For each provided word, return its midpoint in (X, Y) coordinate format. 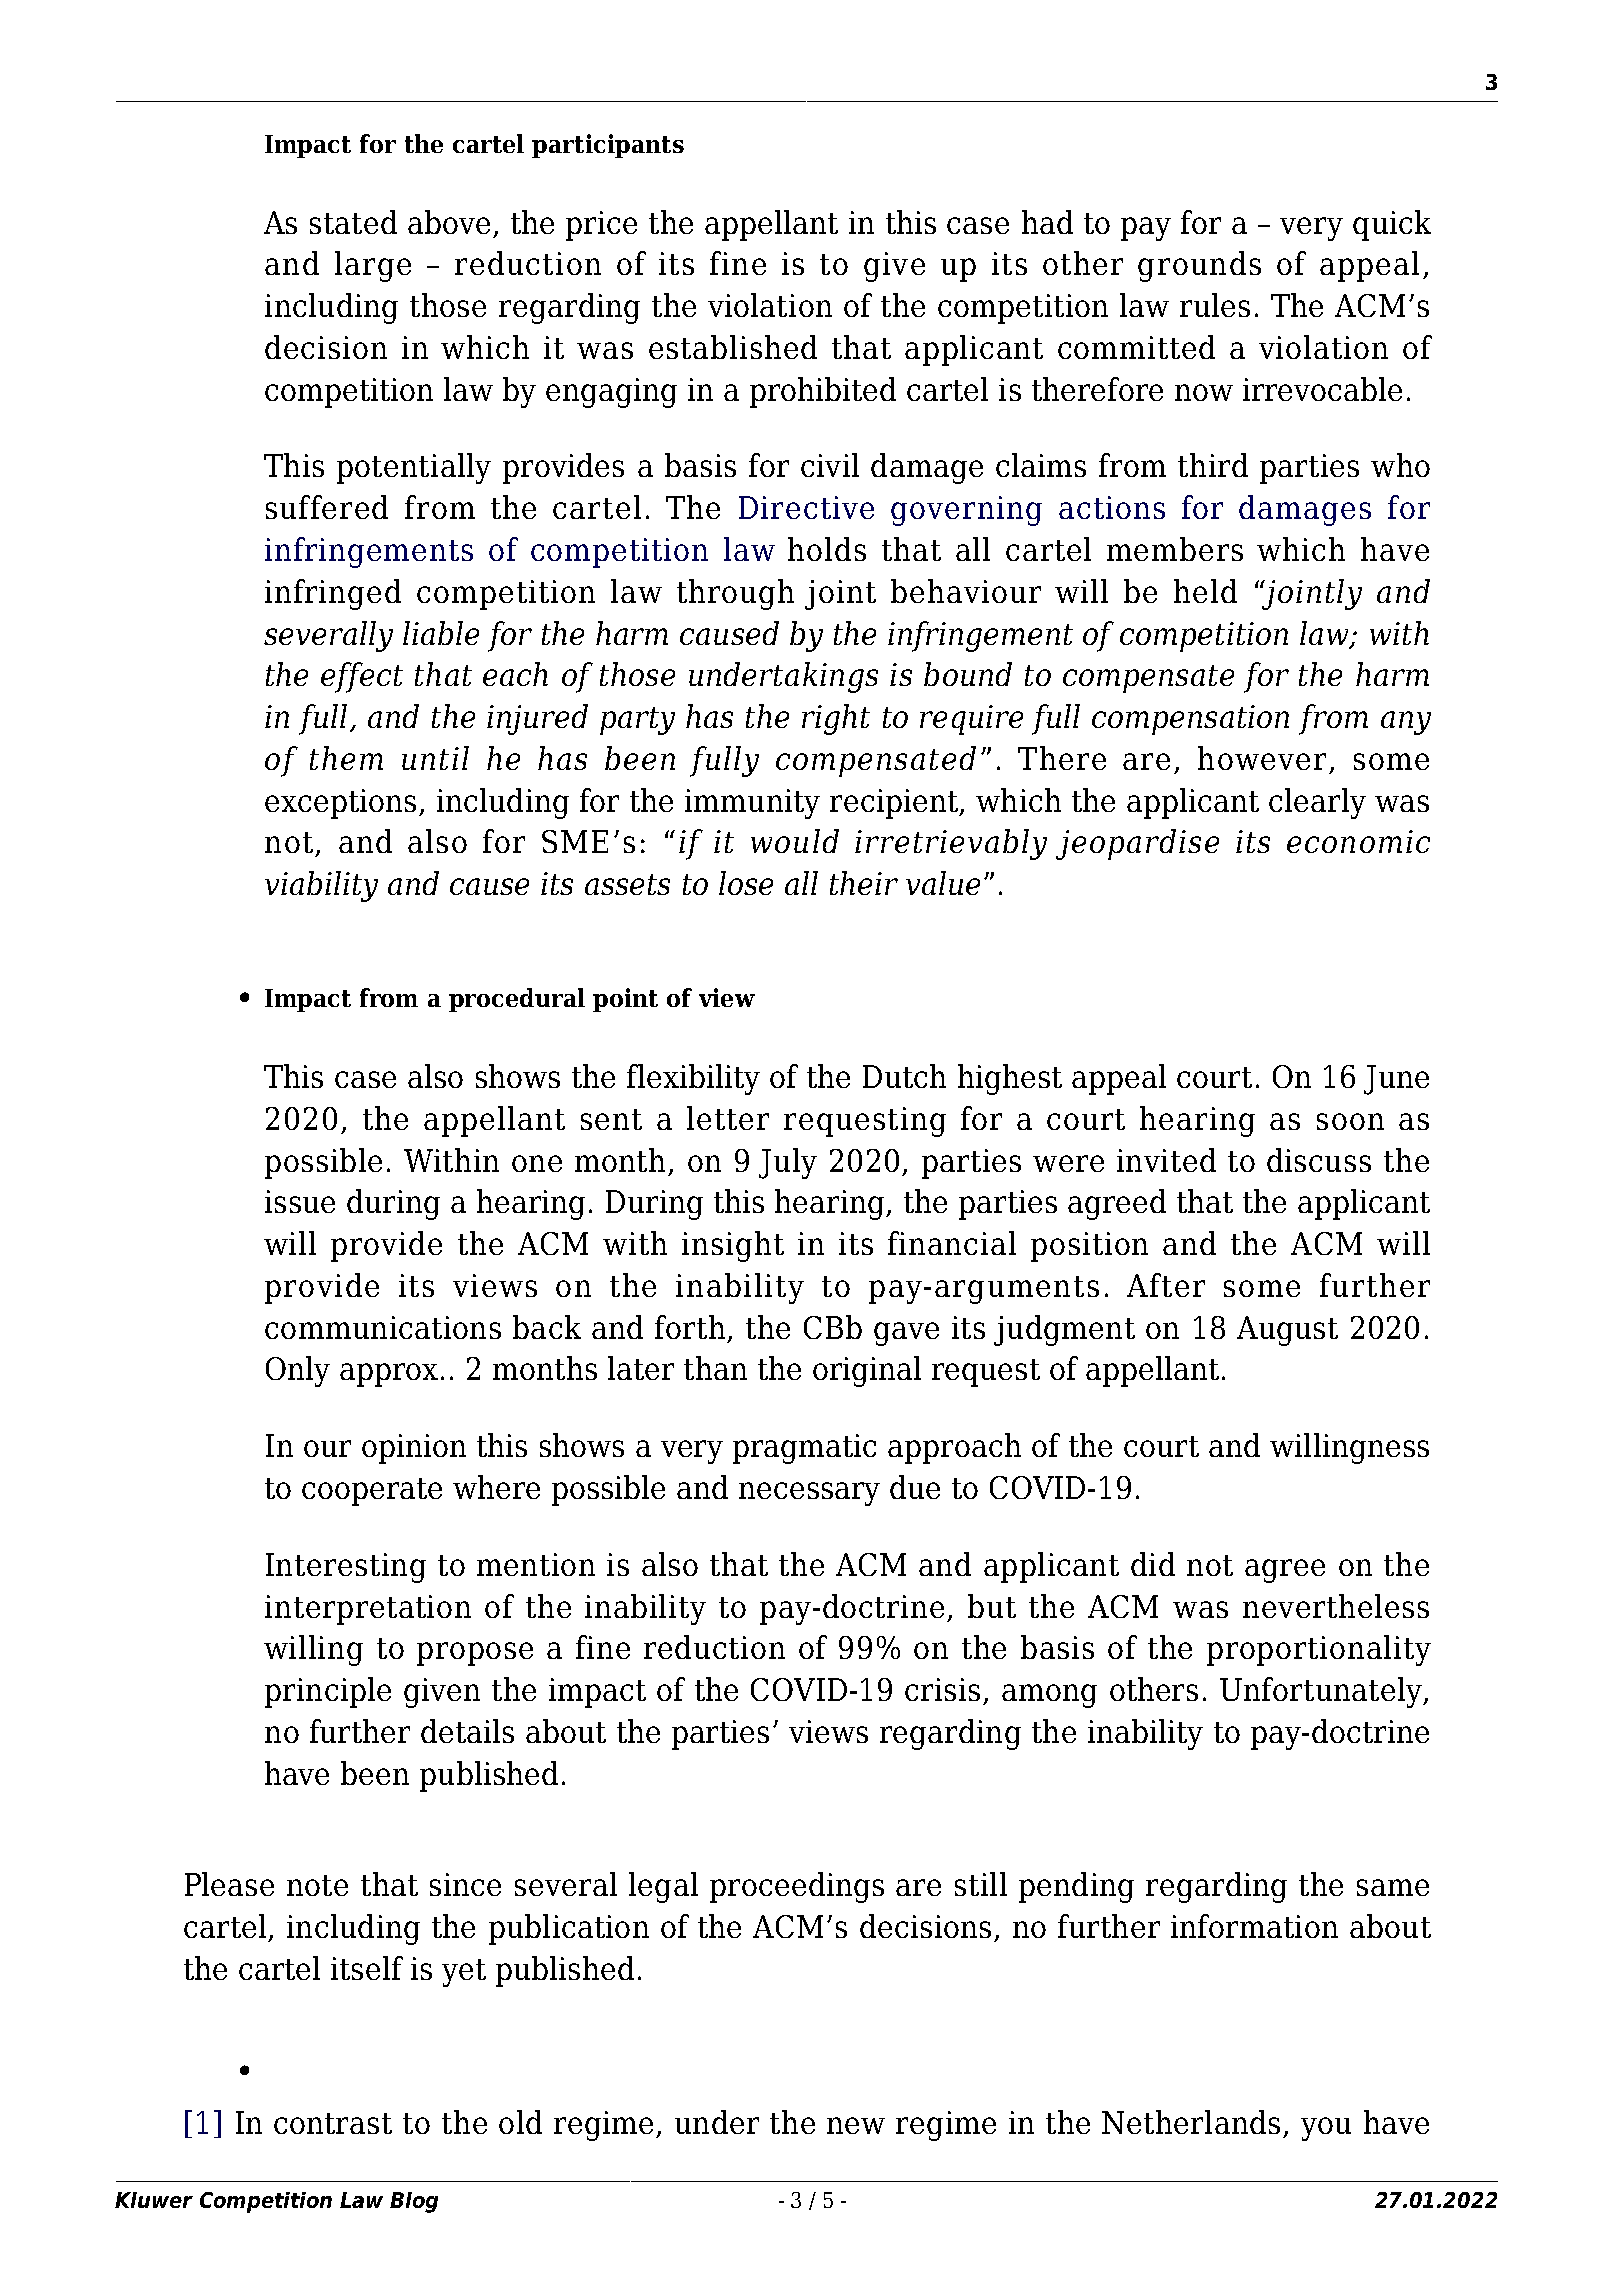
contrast (333, 2123)
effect (362, 677)
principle (328, 1692)
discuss (1319, 1160)
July (788, 1163)
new (856, 2125)
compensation (1190, 720)
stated (353, 222)
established (733, 347)
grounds (1199, 266)
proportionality (1319, 1650)
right (836, 719)
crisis (942, 1689)
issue (300, 1201)
